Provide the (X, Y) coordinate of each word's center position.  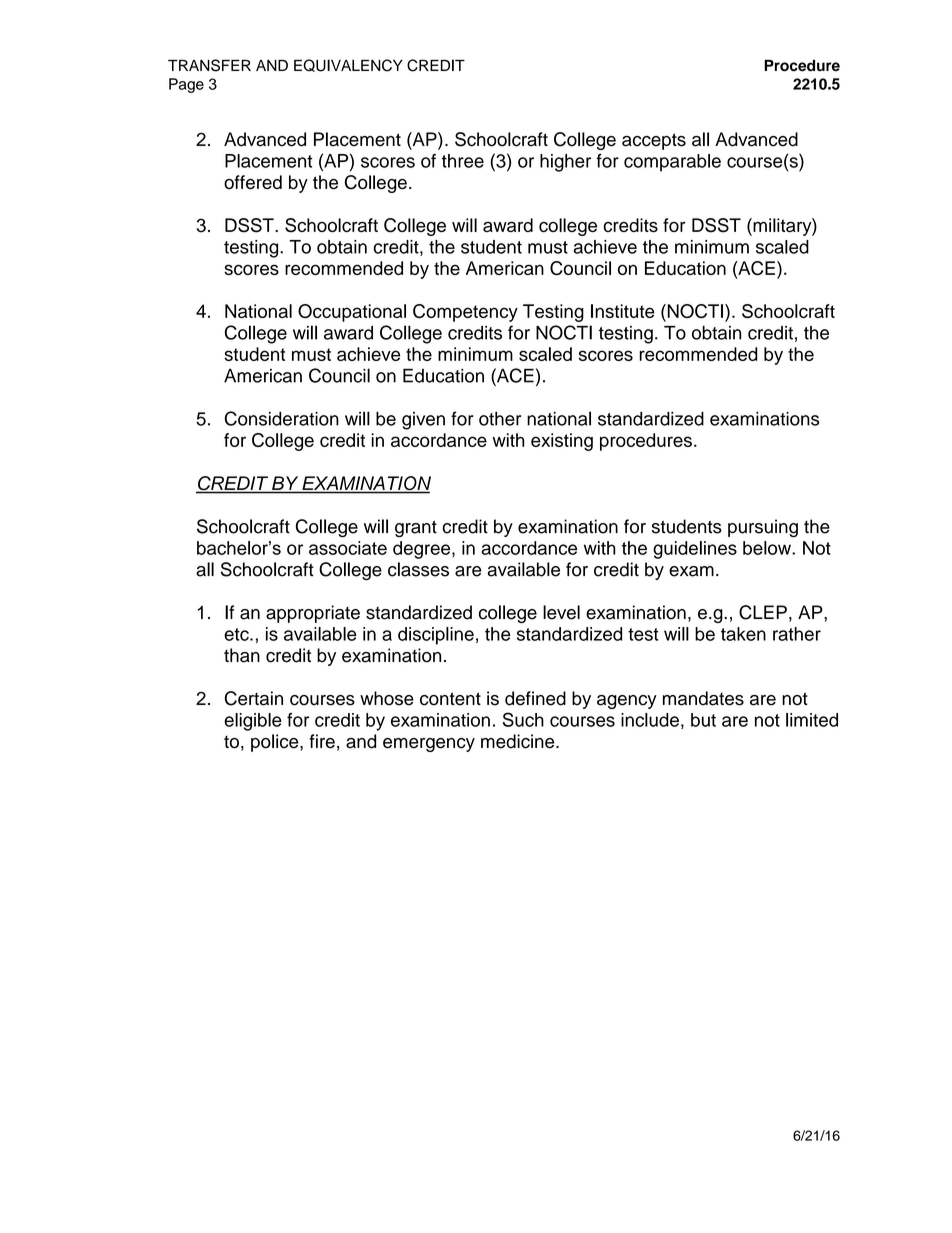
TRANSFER (209, 65)
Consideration (282, 418)
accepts (654, 141)
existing (562, 442)
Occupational (352, 313)
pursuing (763, 528)
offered (253, 182)
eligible (253, 722)
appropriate (313, 614)
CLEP (763, 612)
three (463, 161)
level (561, 612)
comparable (672, 163)
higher (565, 163)
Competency (465, 313)
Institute (623, 311)
